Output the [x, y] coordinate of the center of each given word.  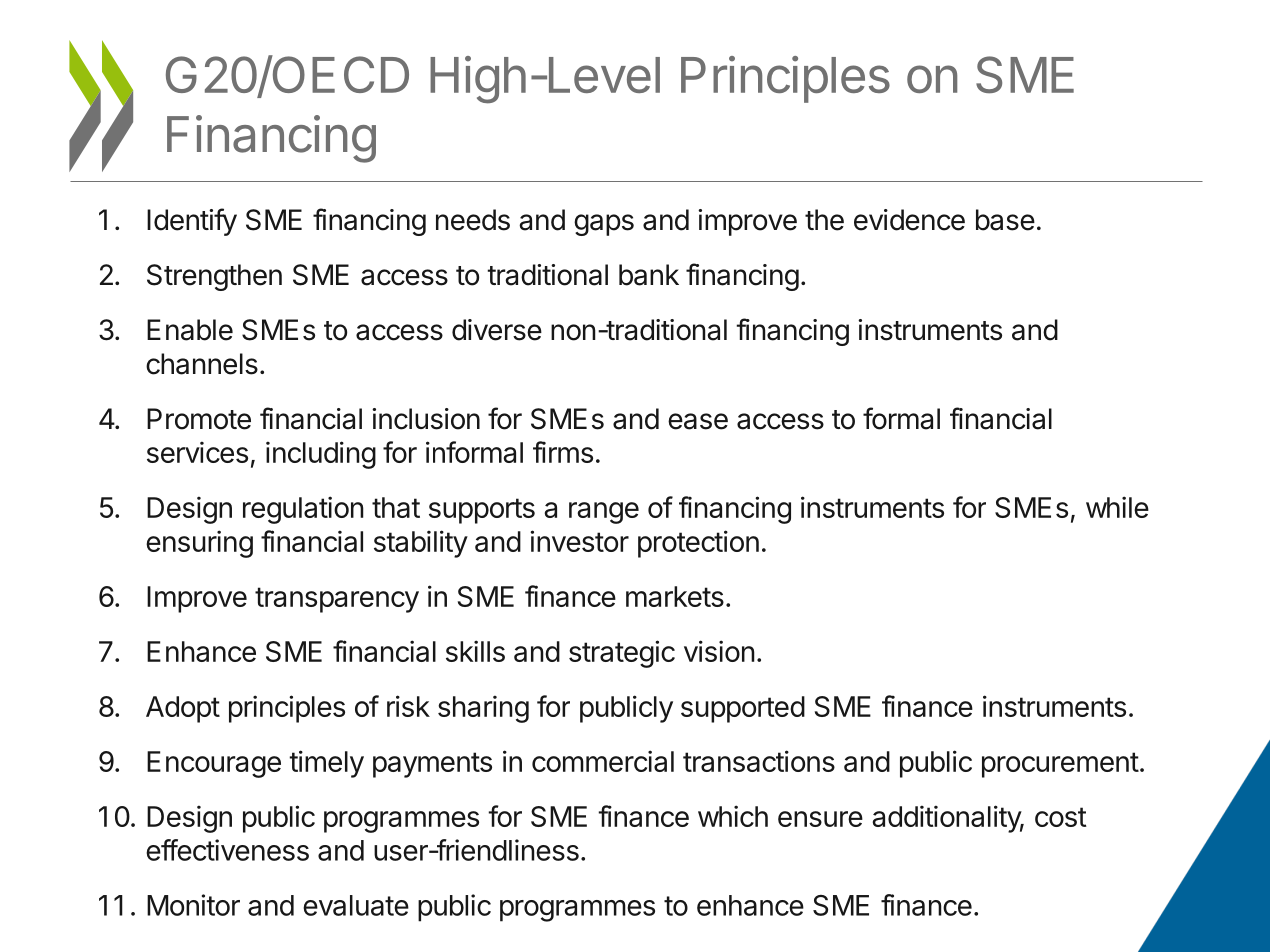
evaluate [356, 905]
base [1005, 220]
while [1117, 507]
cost [1061, 817]
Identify [192, 222]
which [733, 816]
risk [408, 706]
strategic [622, 654]
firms [563, 452]
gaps [604, 225]
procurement [1060, 765]
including [321, 455]
